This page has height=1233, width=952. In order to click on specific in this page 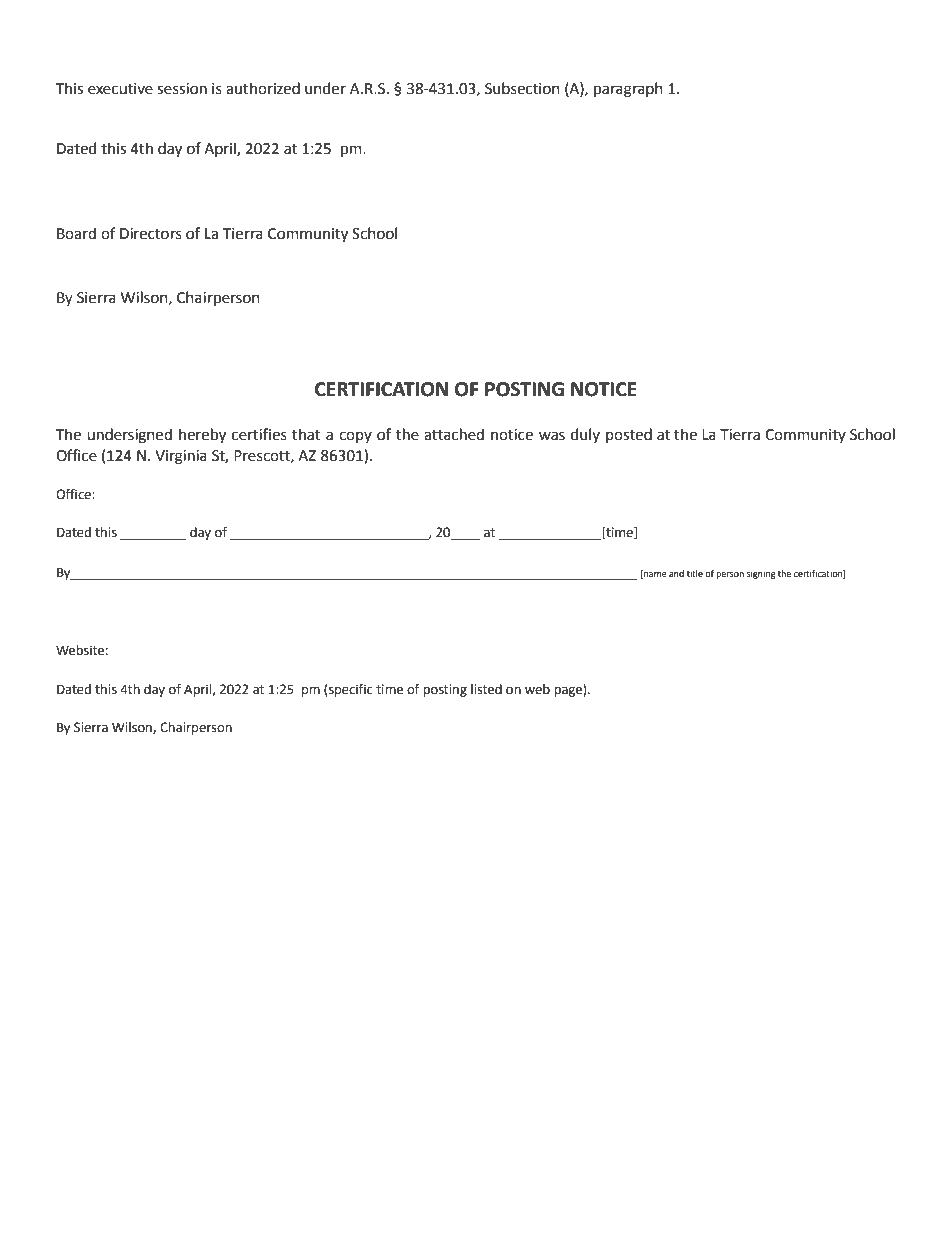, I will do `click(350, 690)`.
